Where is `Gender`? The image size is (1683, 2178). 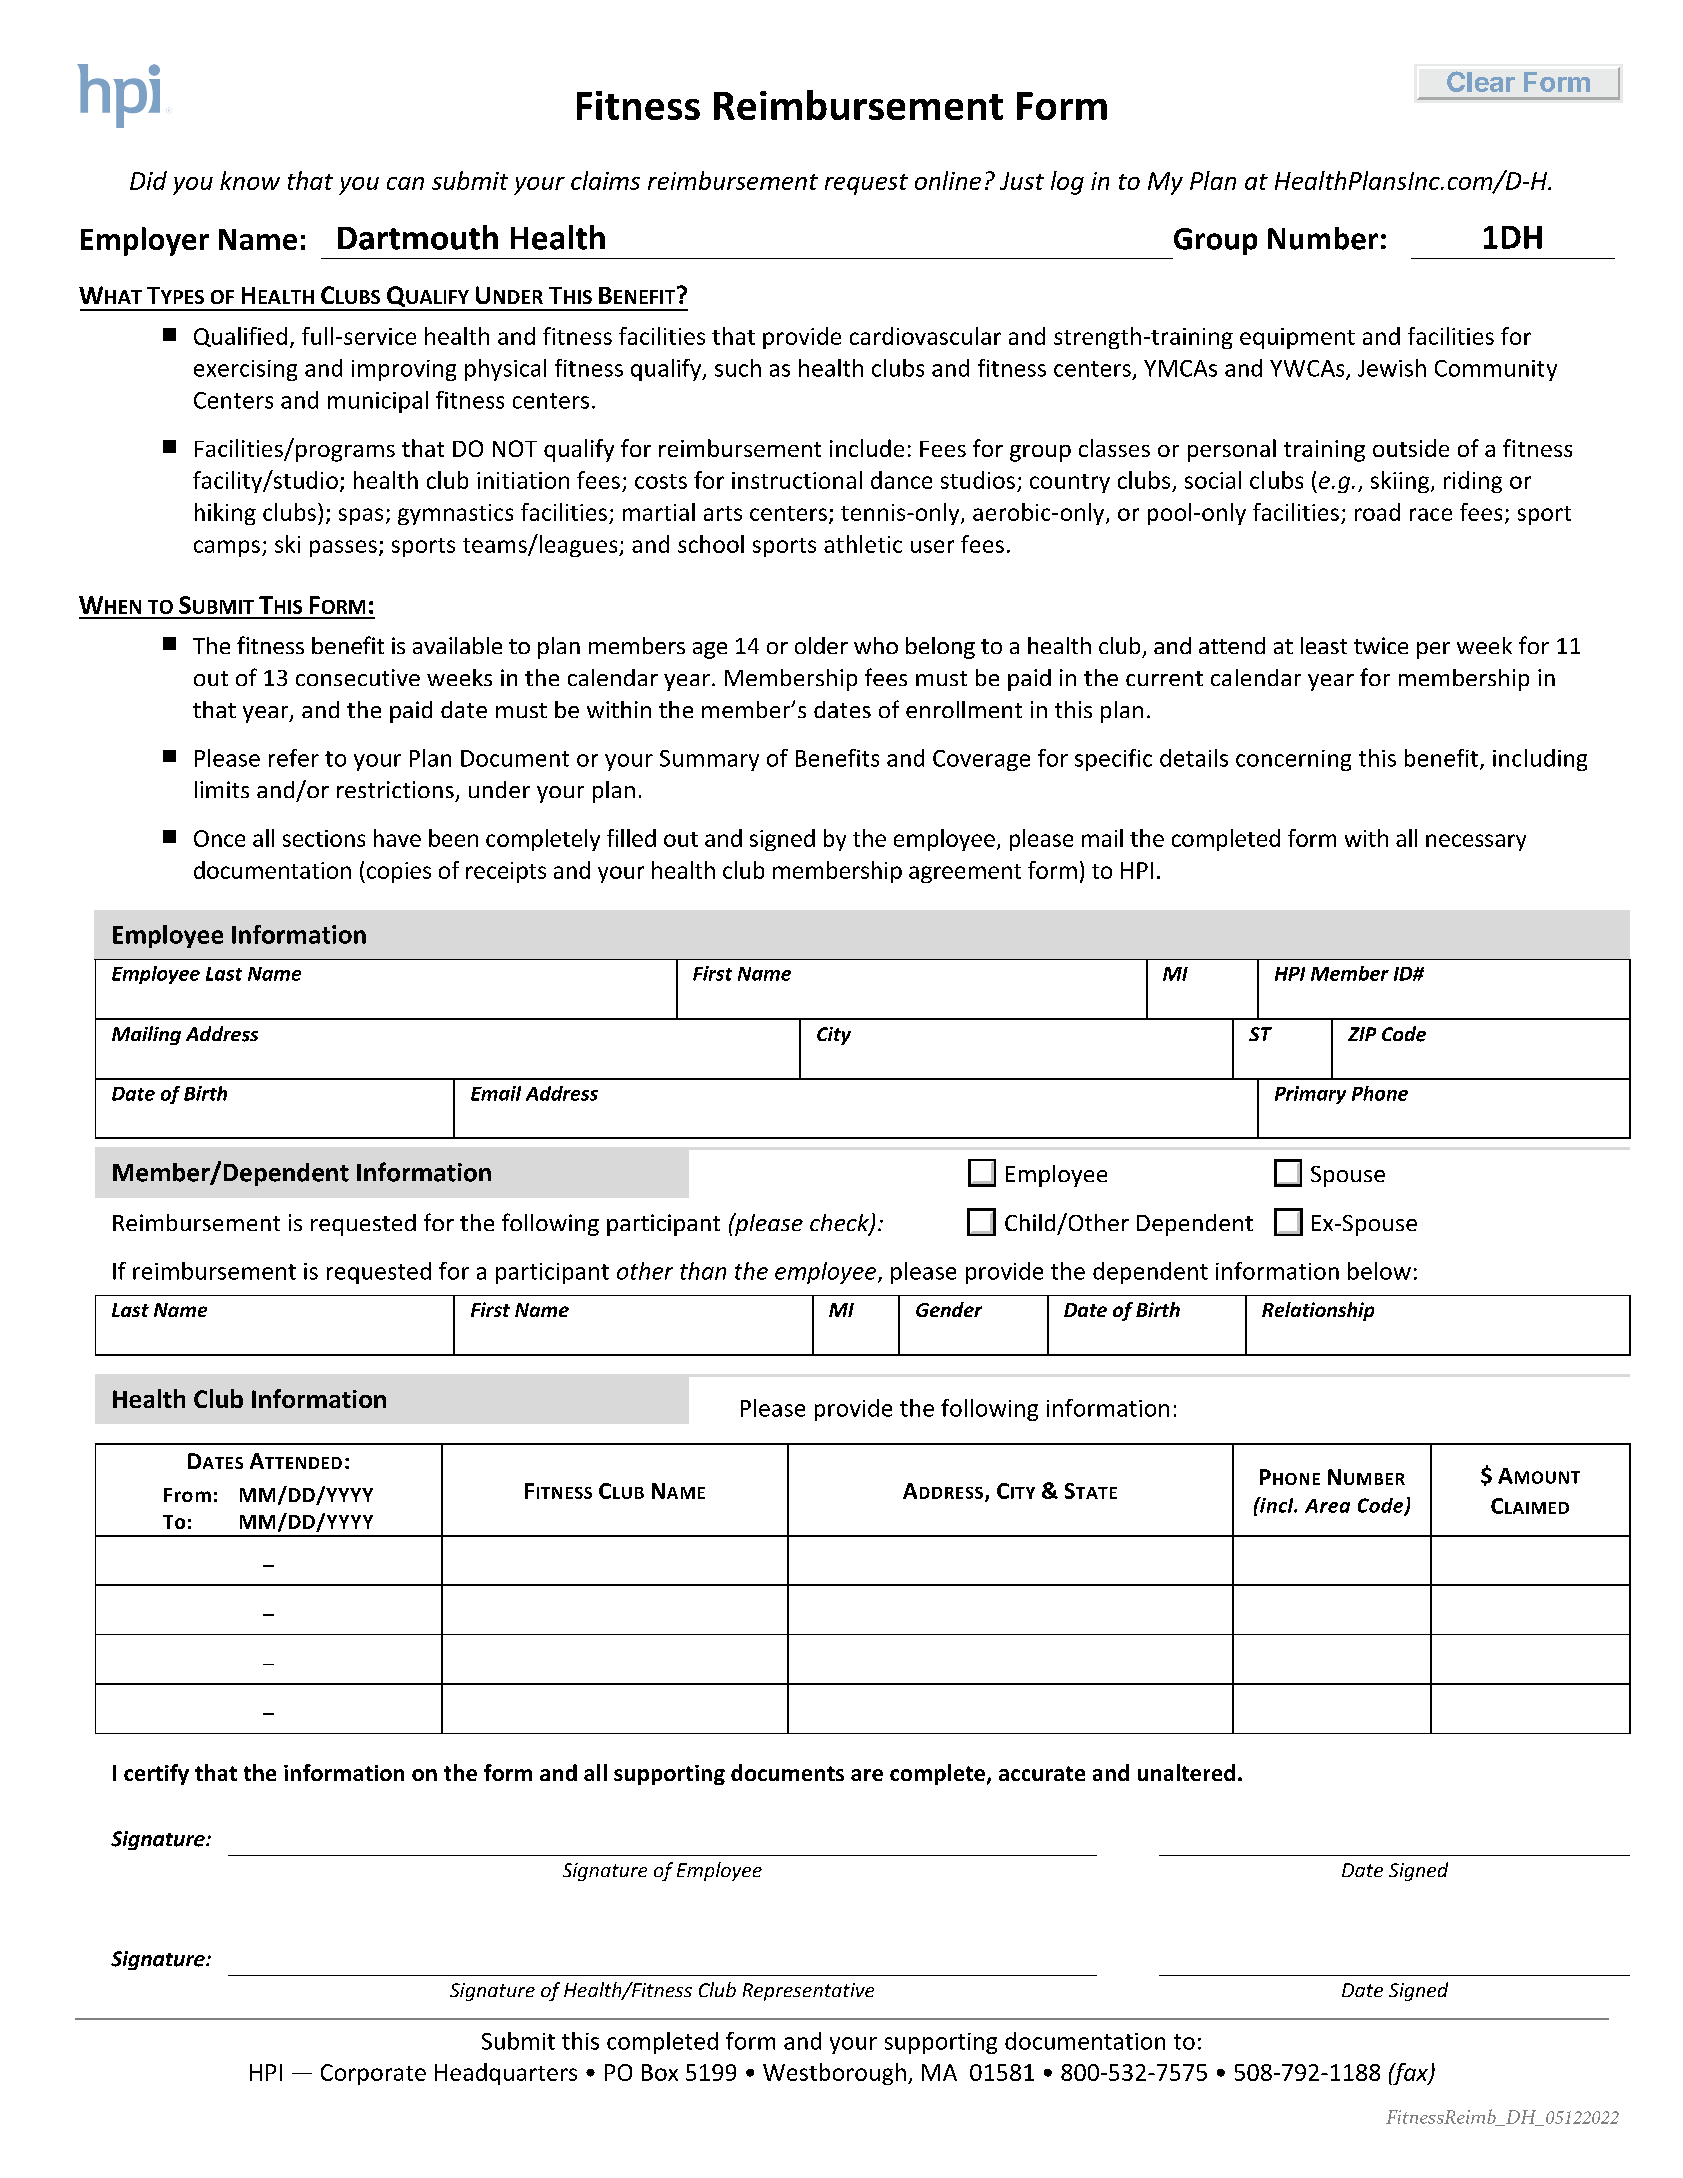
Gender is located at coordinates (949, 1309).
